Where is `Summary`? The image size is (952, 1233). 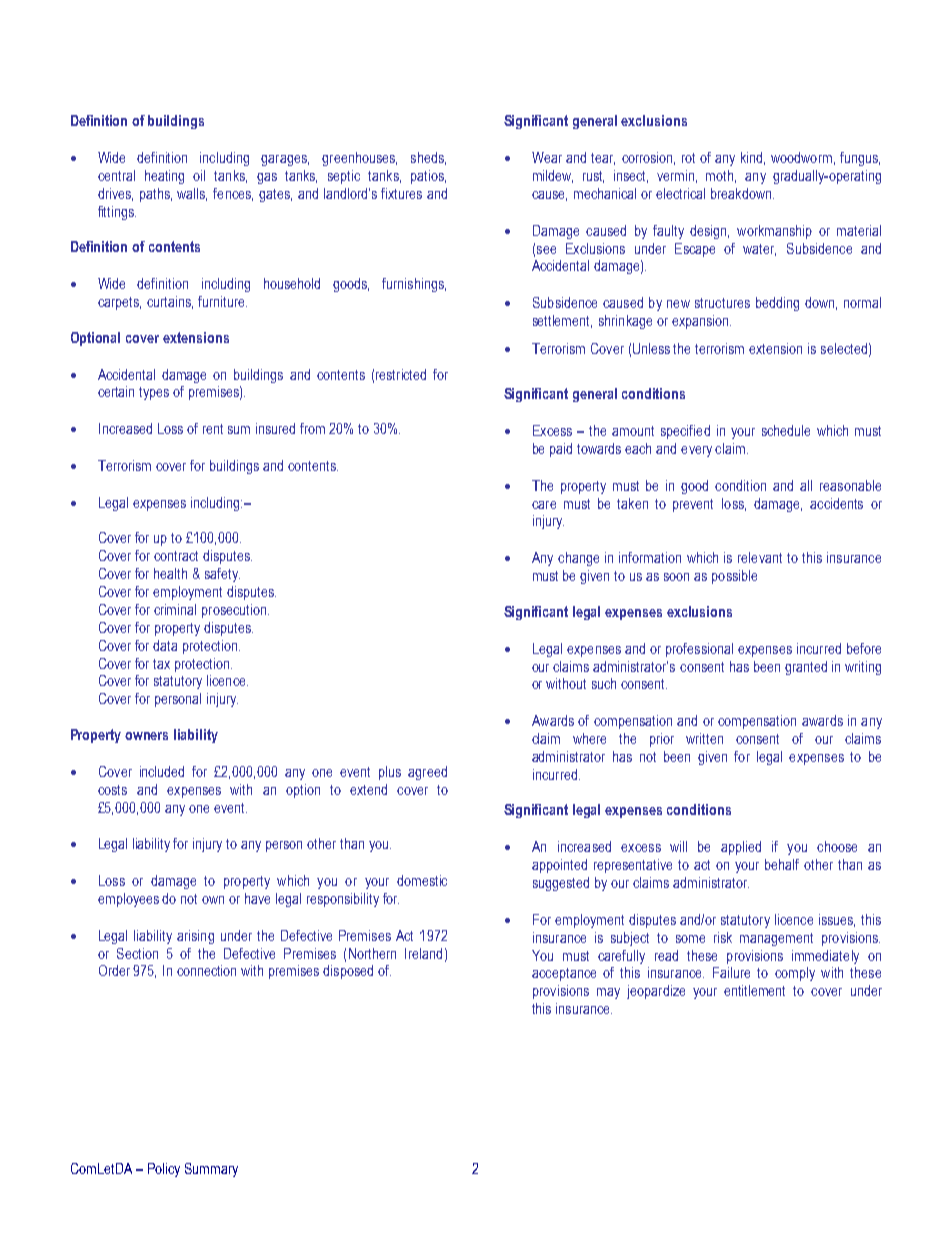 Summary is located at coordinates (211, 1170).
